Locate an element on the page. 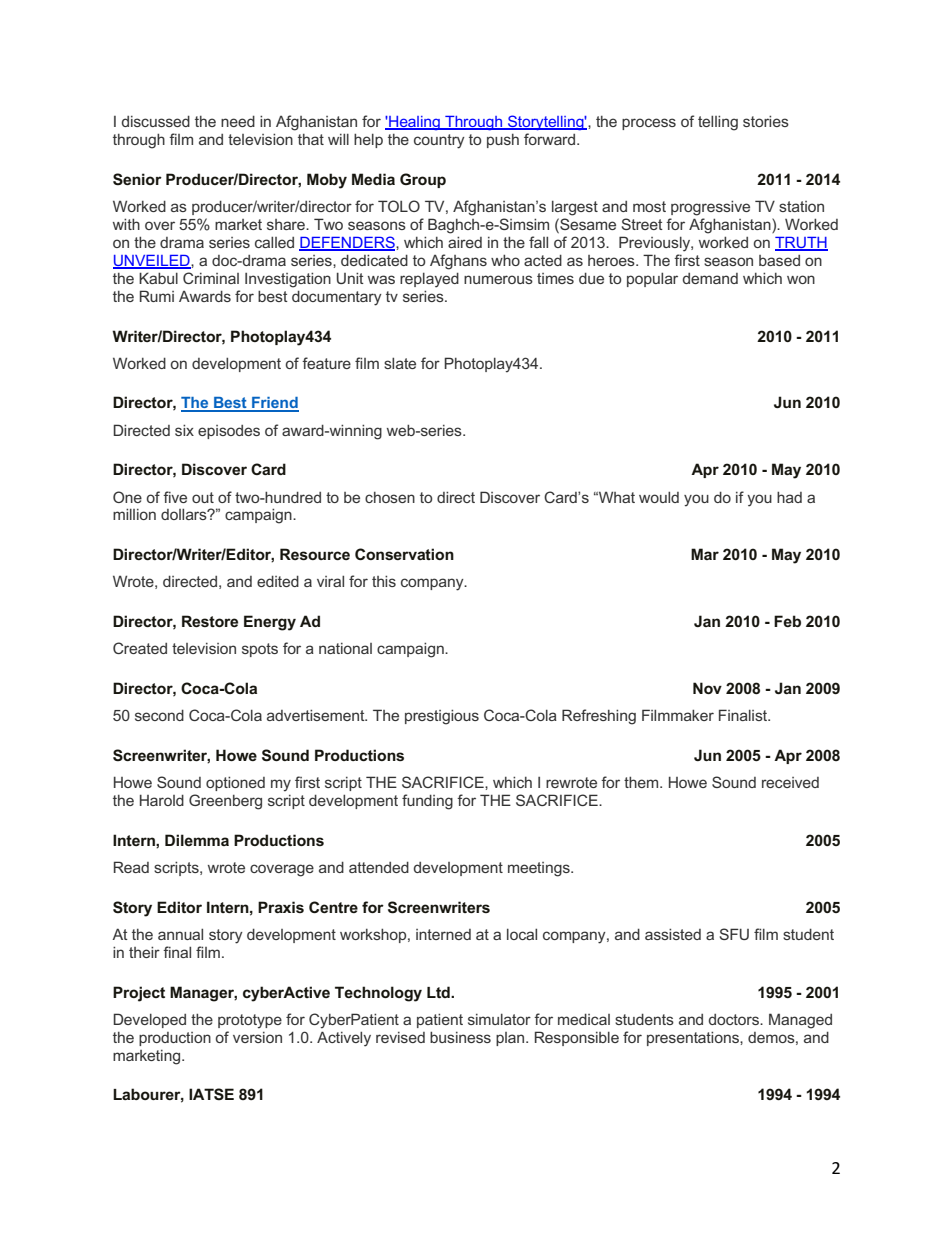 This page has width=952, height=1233. funding is located at coordinates (427, 802).
